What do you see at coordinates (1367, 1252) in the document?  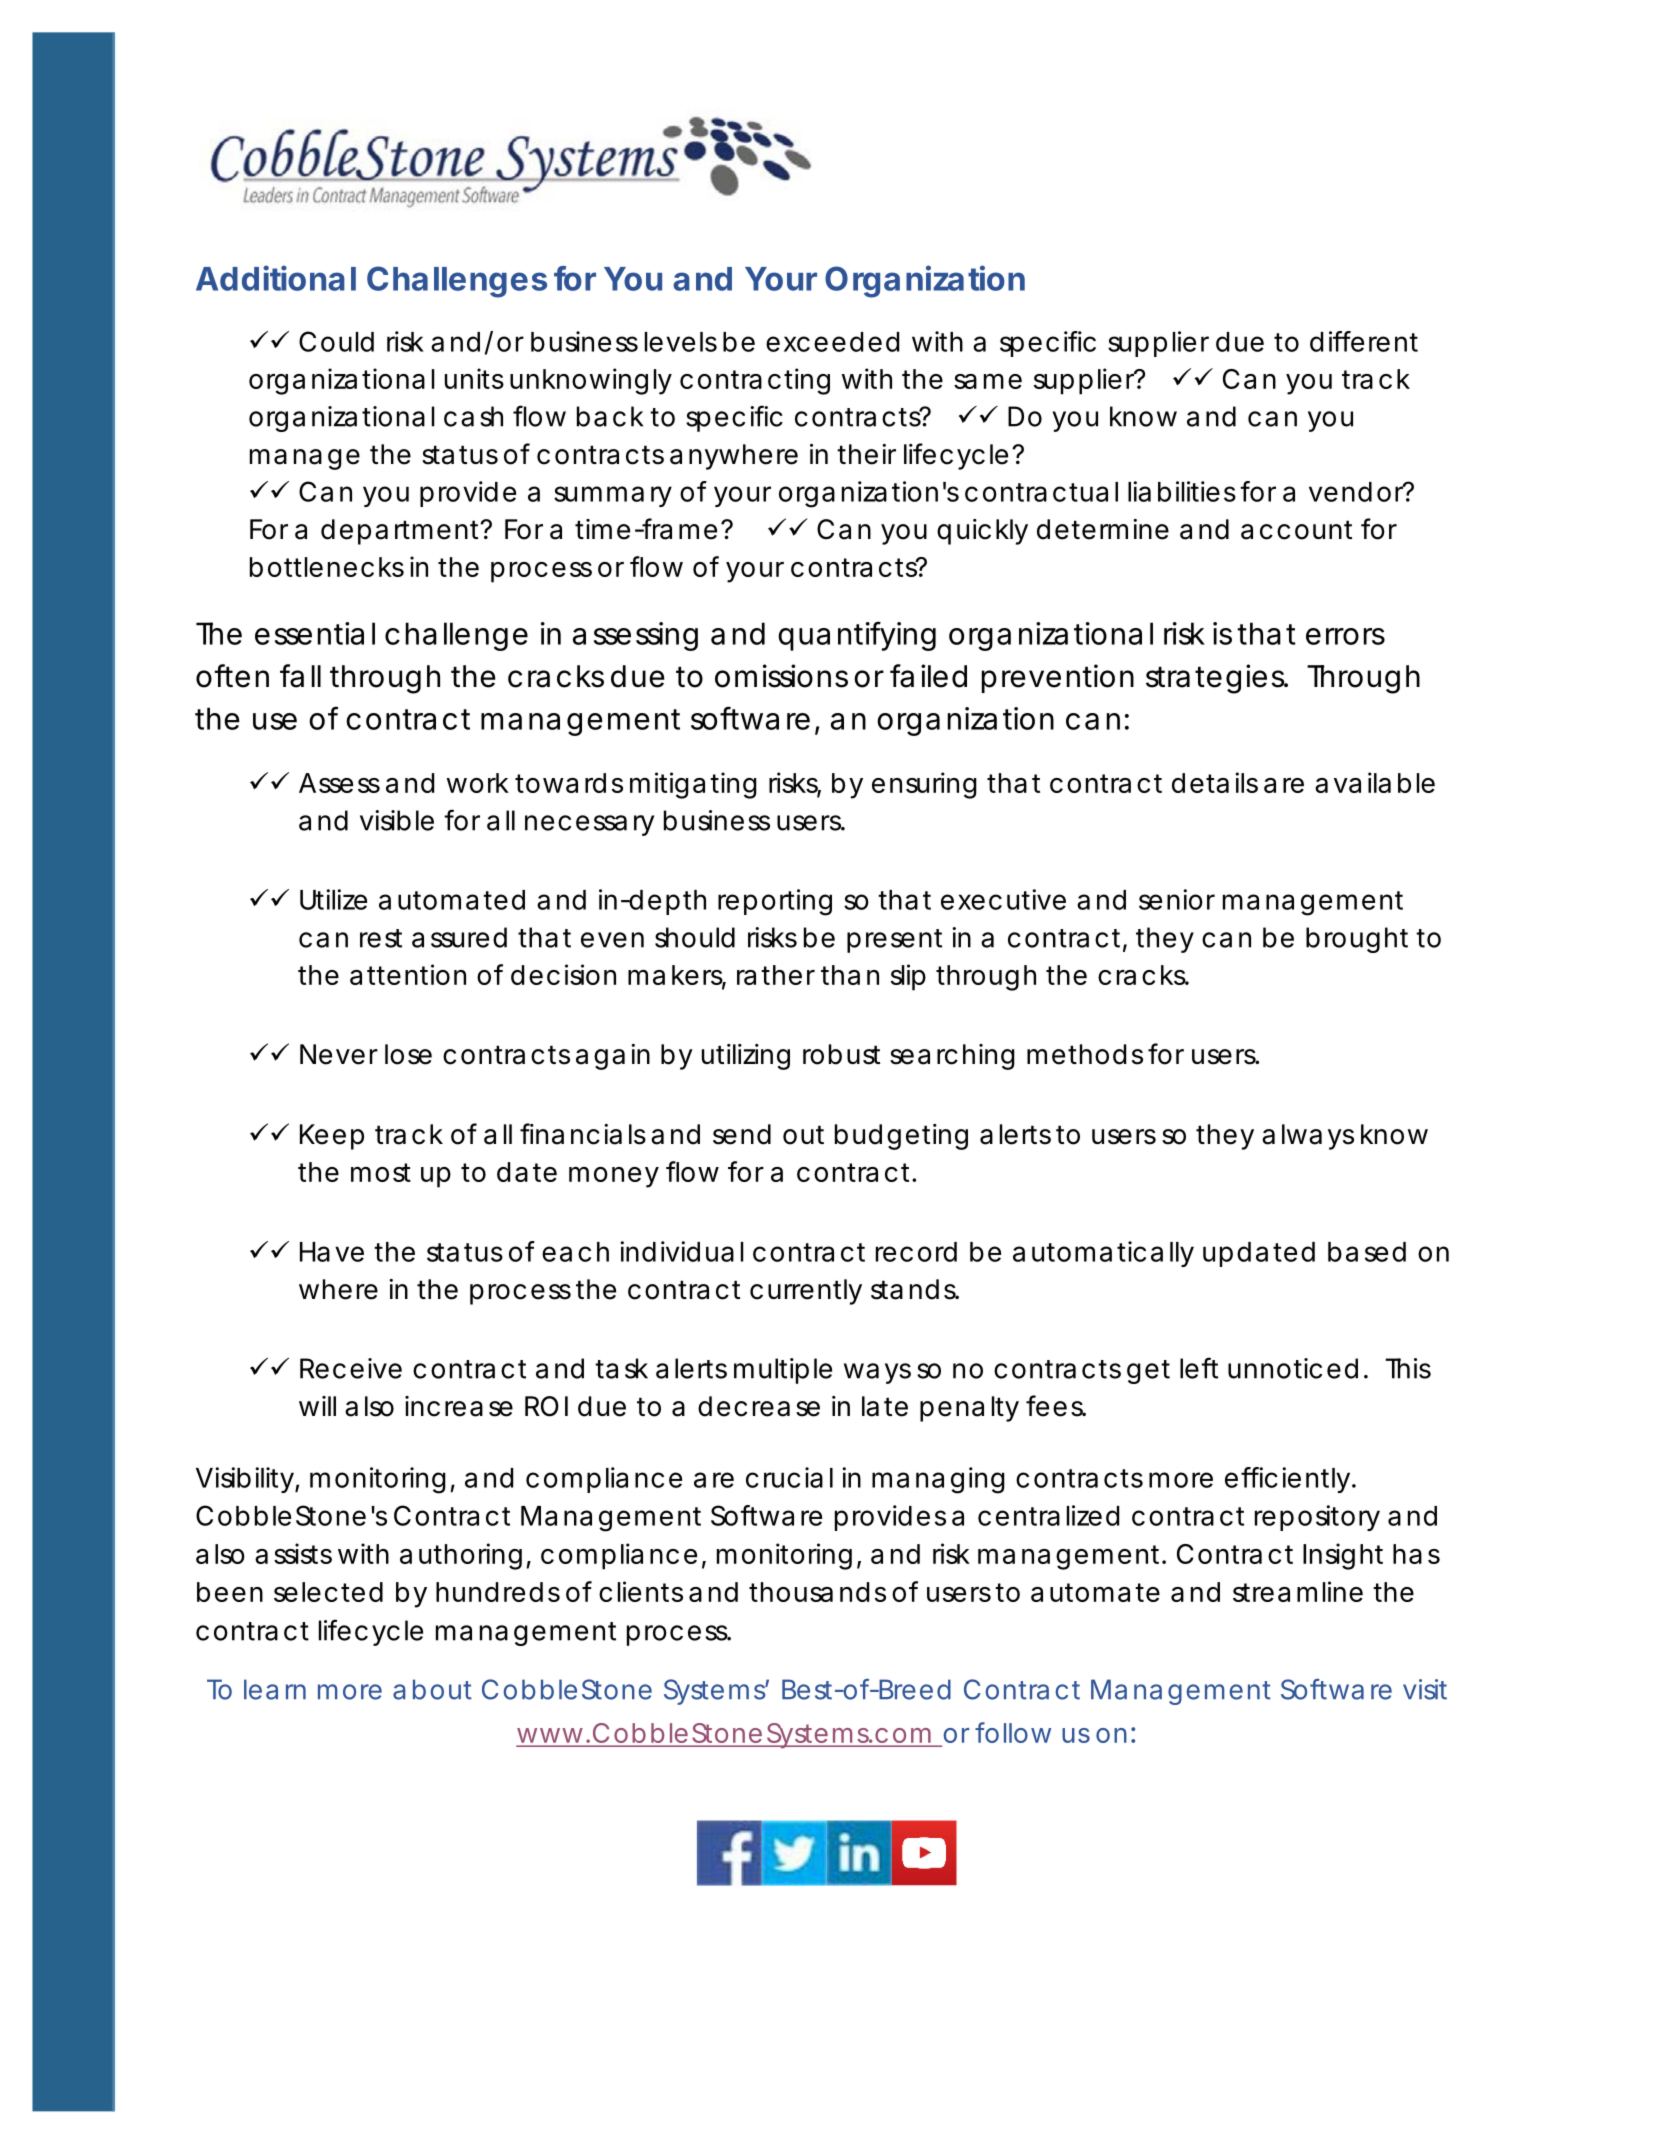 I see `based` at bounding box center [1367, 1252].
